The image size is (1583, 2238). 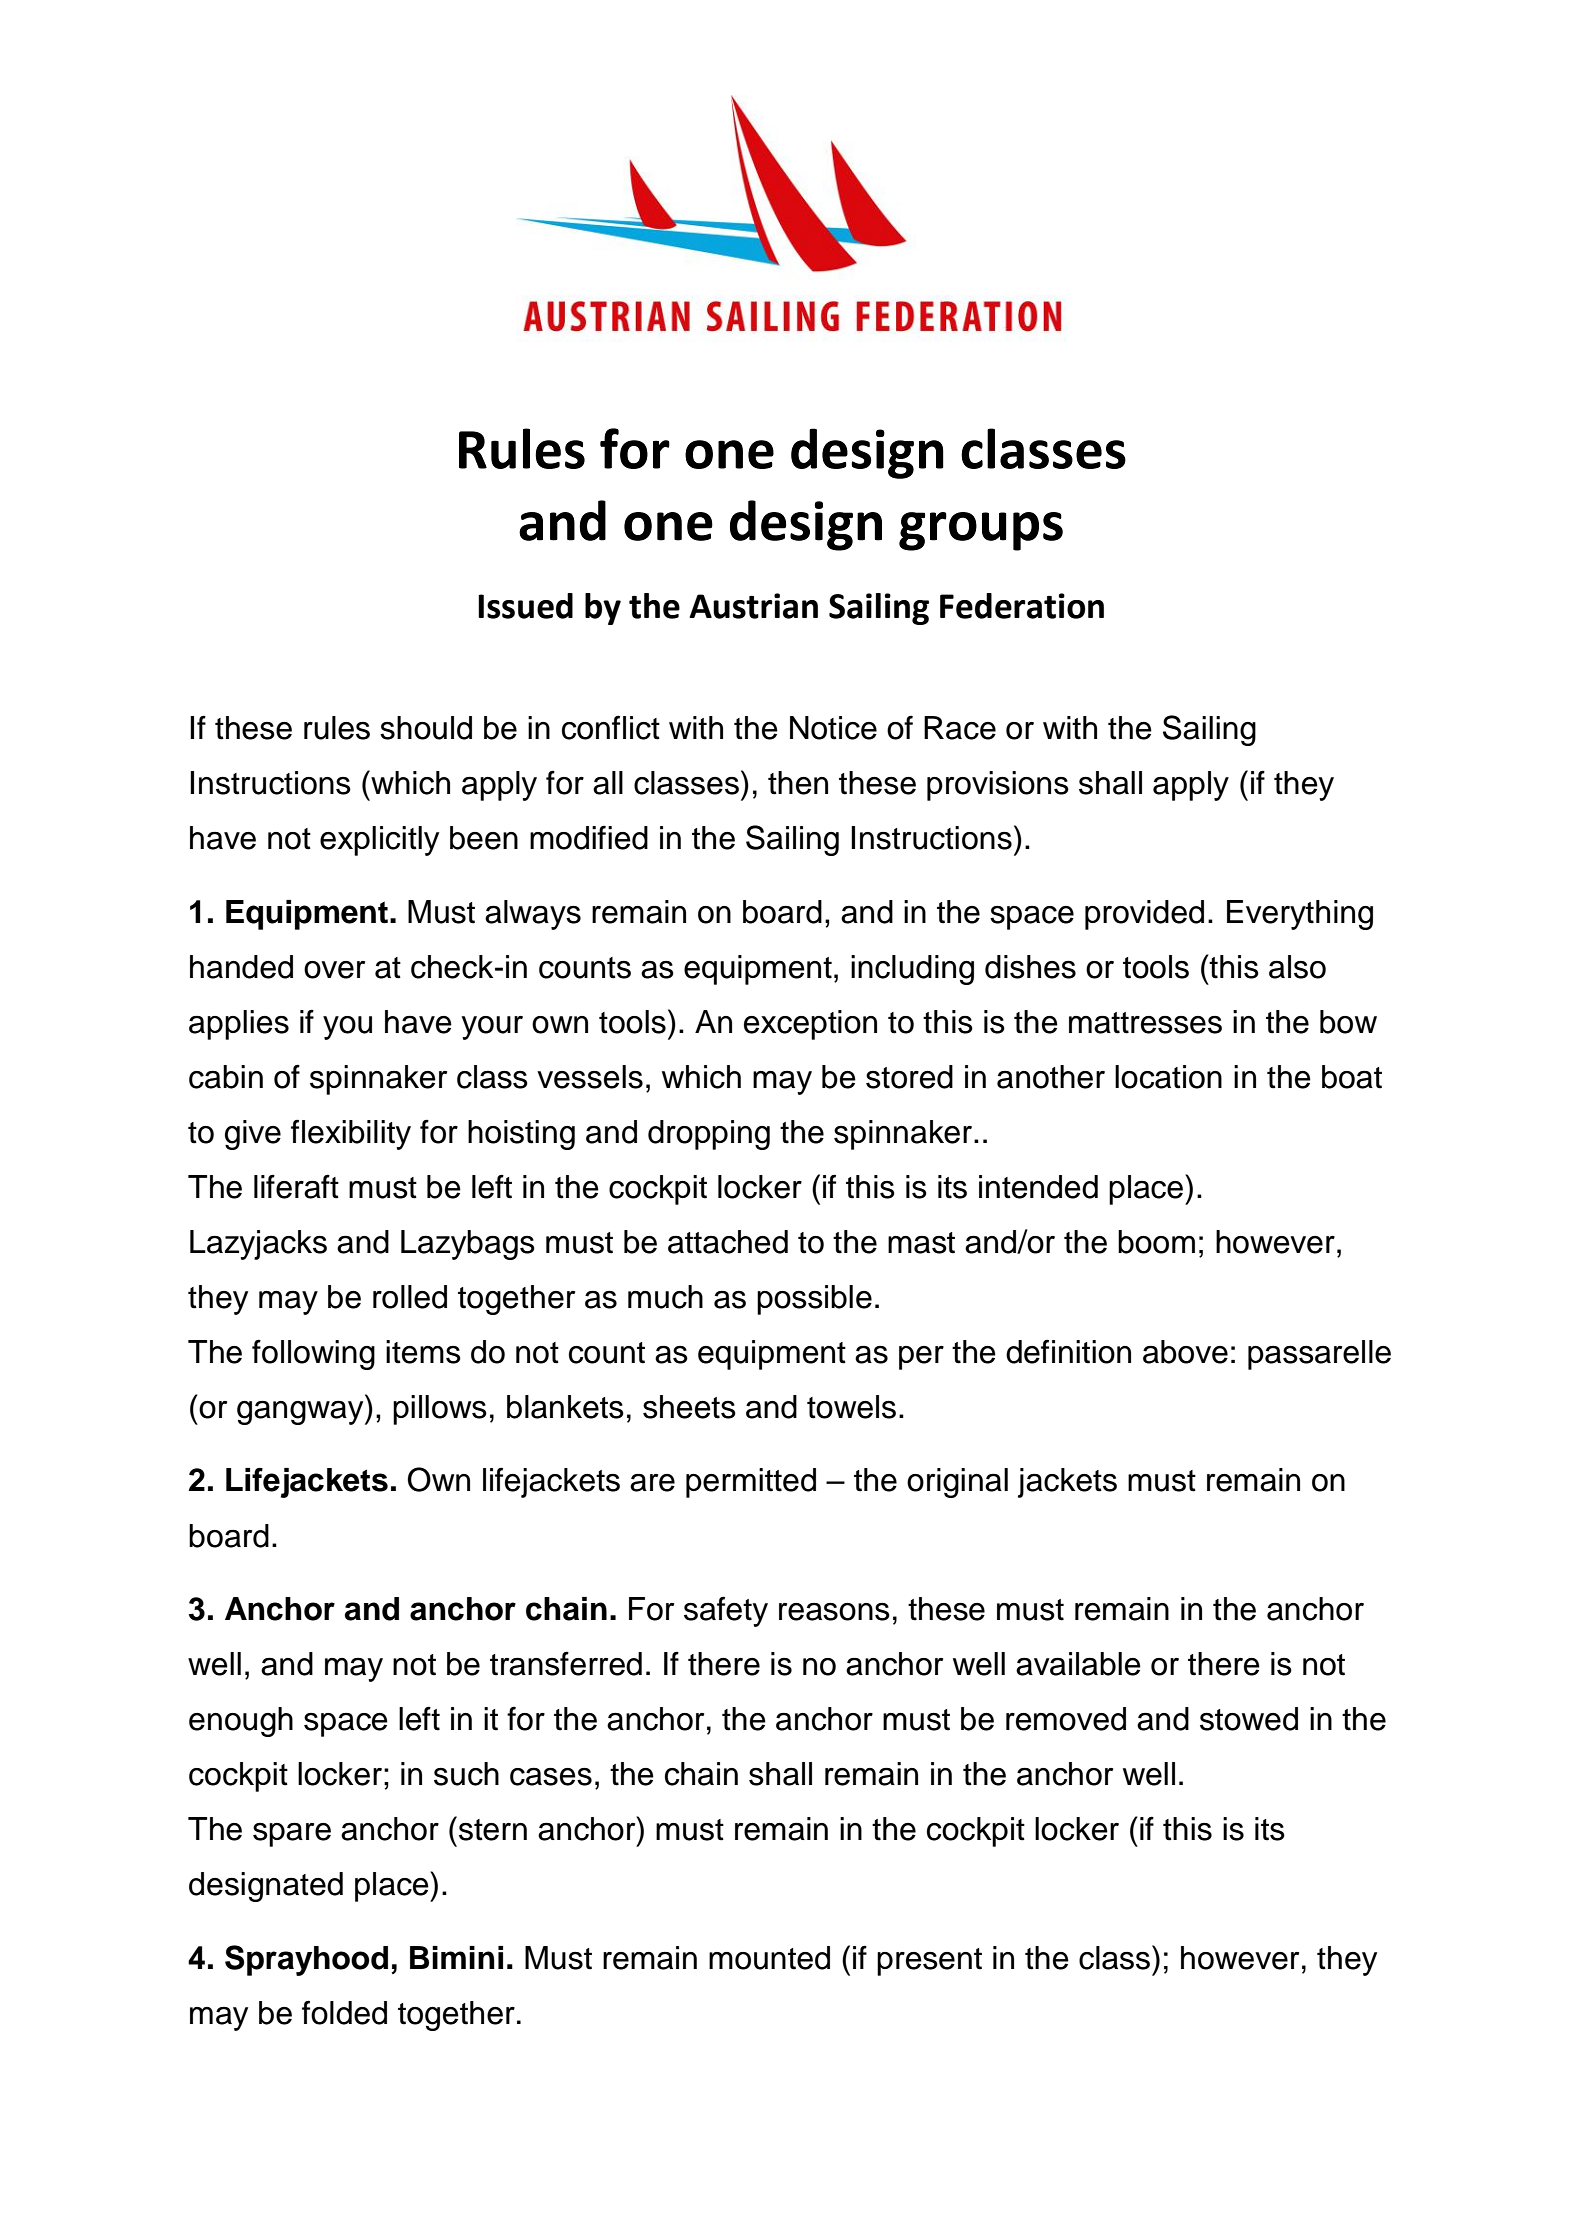 What do you see at coordinates (814, 1300) in the screenshot?
I see `possible` at bounding box center [814, 1300].
